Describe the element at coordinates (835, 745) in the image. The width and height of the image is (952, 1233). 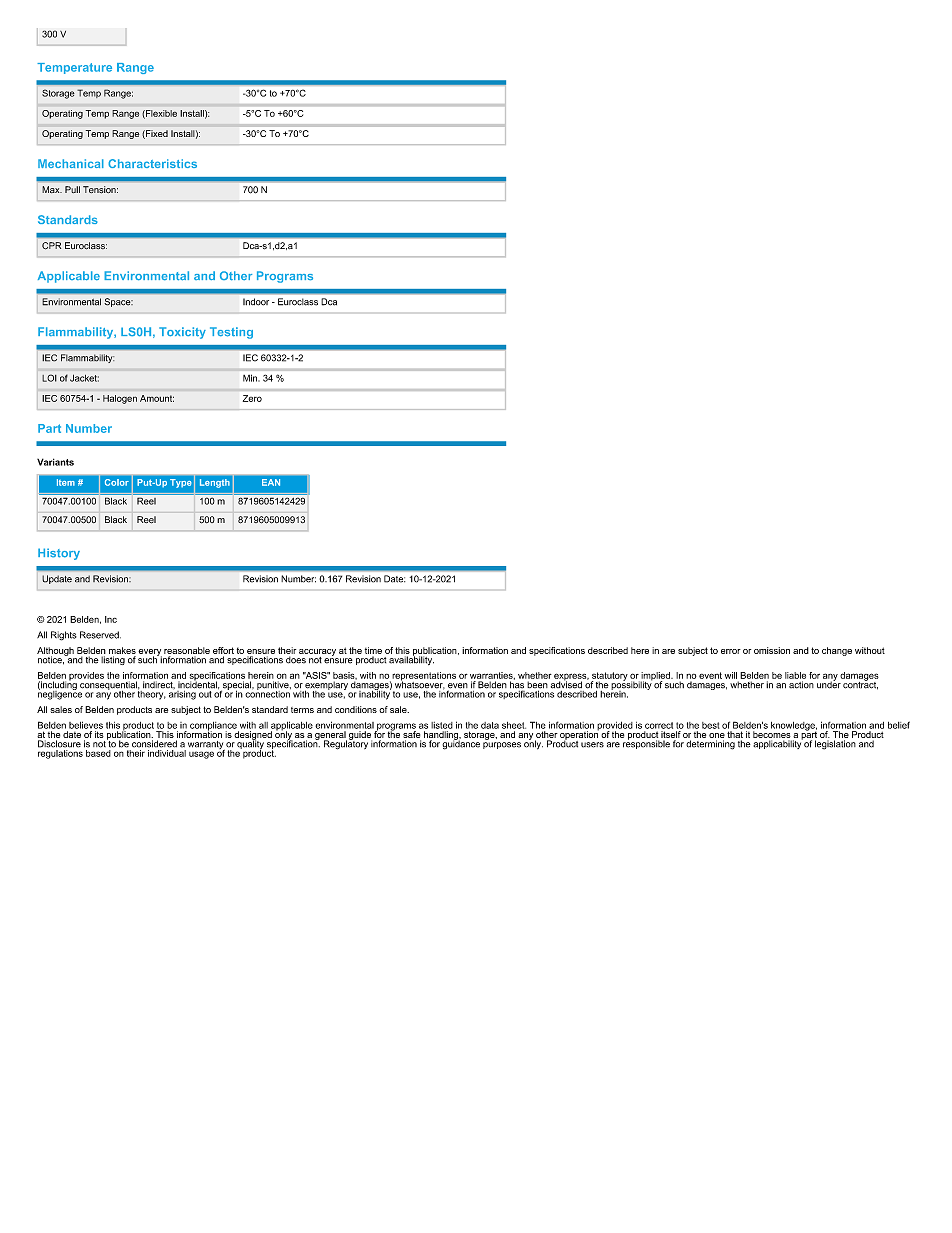
I see `legislation` at that location.
